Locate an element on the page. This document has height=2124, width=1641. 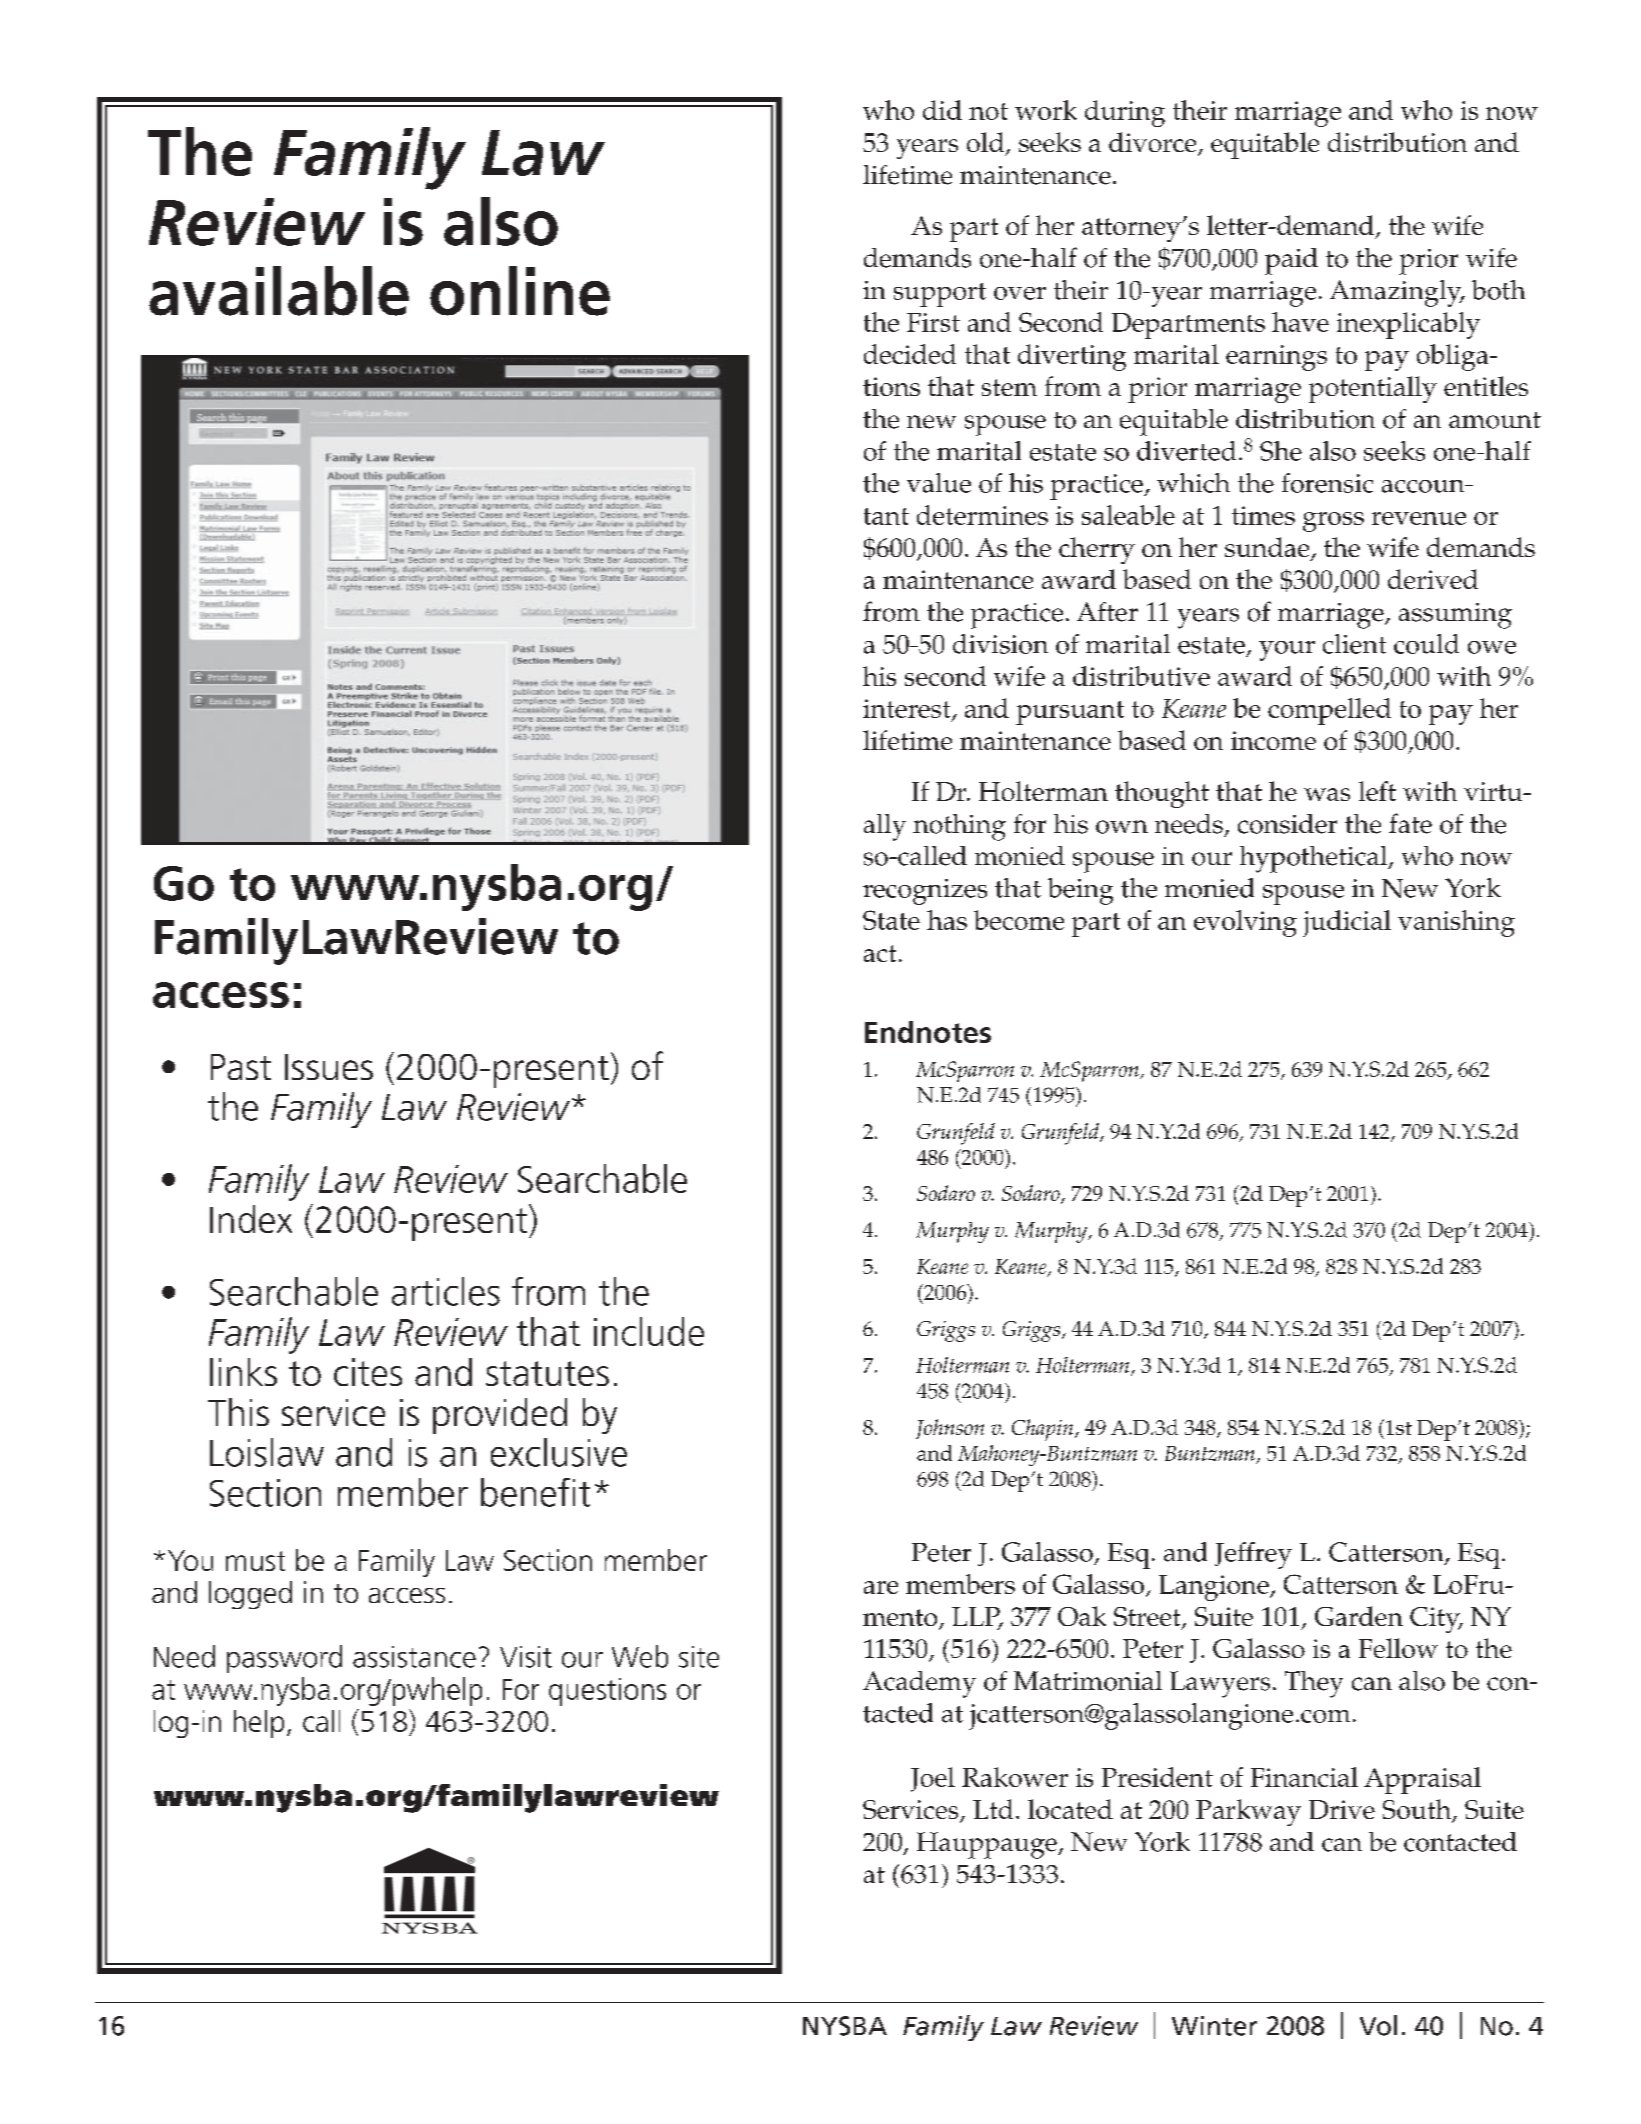
online is located at coordinates (520, 291).
